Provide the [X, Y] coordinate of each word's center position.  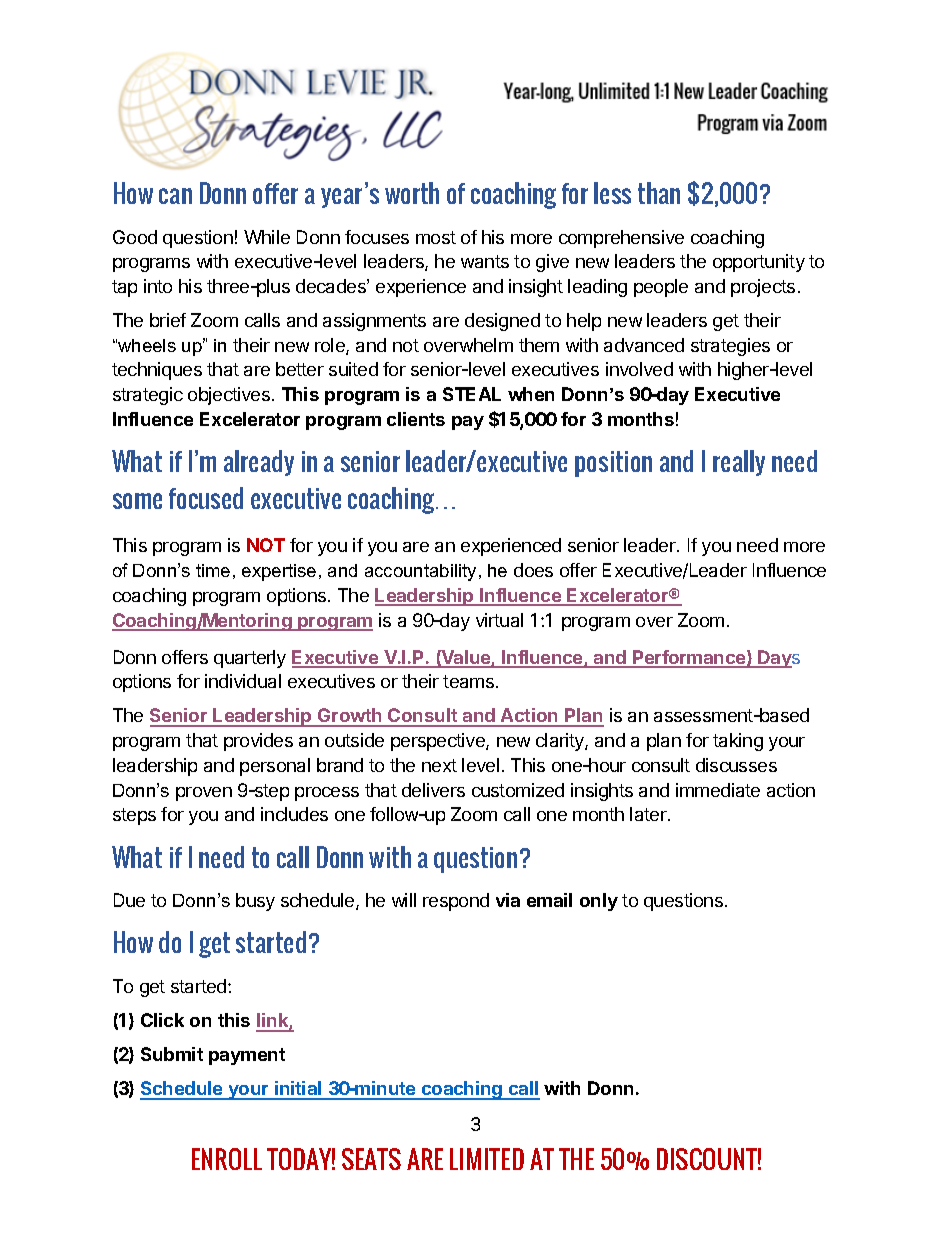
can [175, 196]
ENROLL [227, 1159]
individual [243, 681]
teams [470, 681]
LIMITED [487, 1159]
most [436, 237]
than [659, 193]
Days [778, 659]
